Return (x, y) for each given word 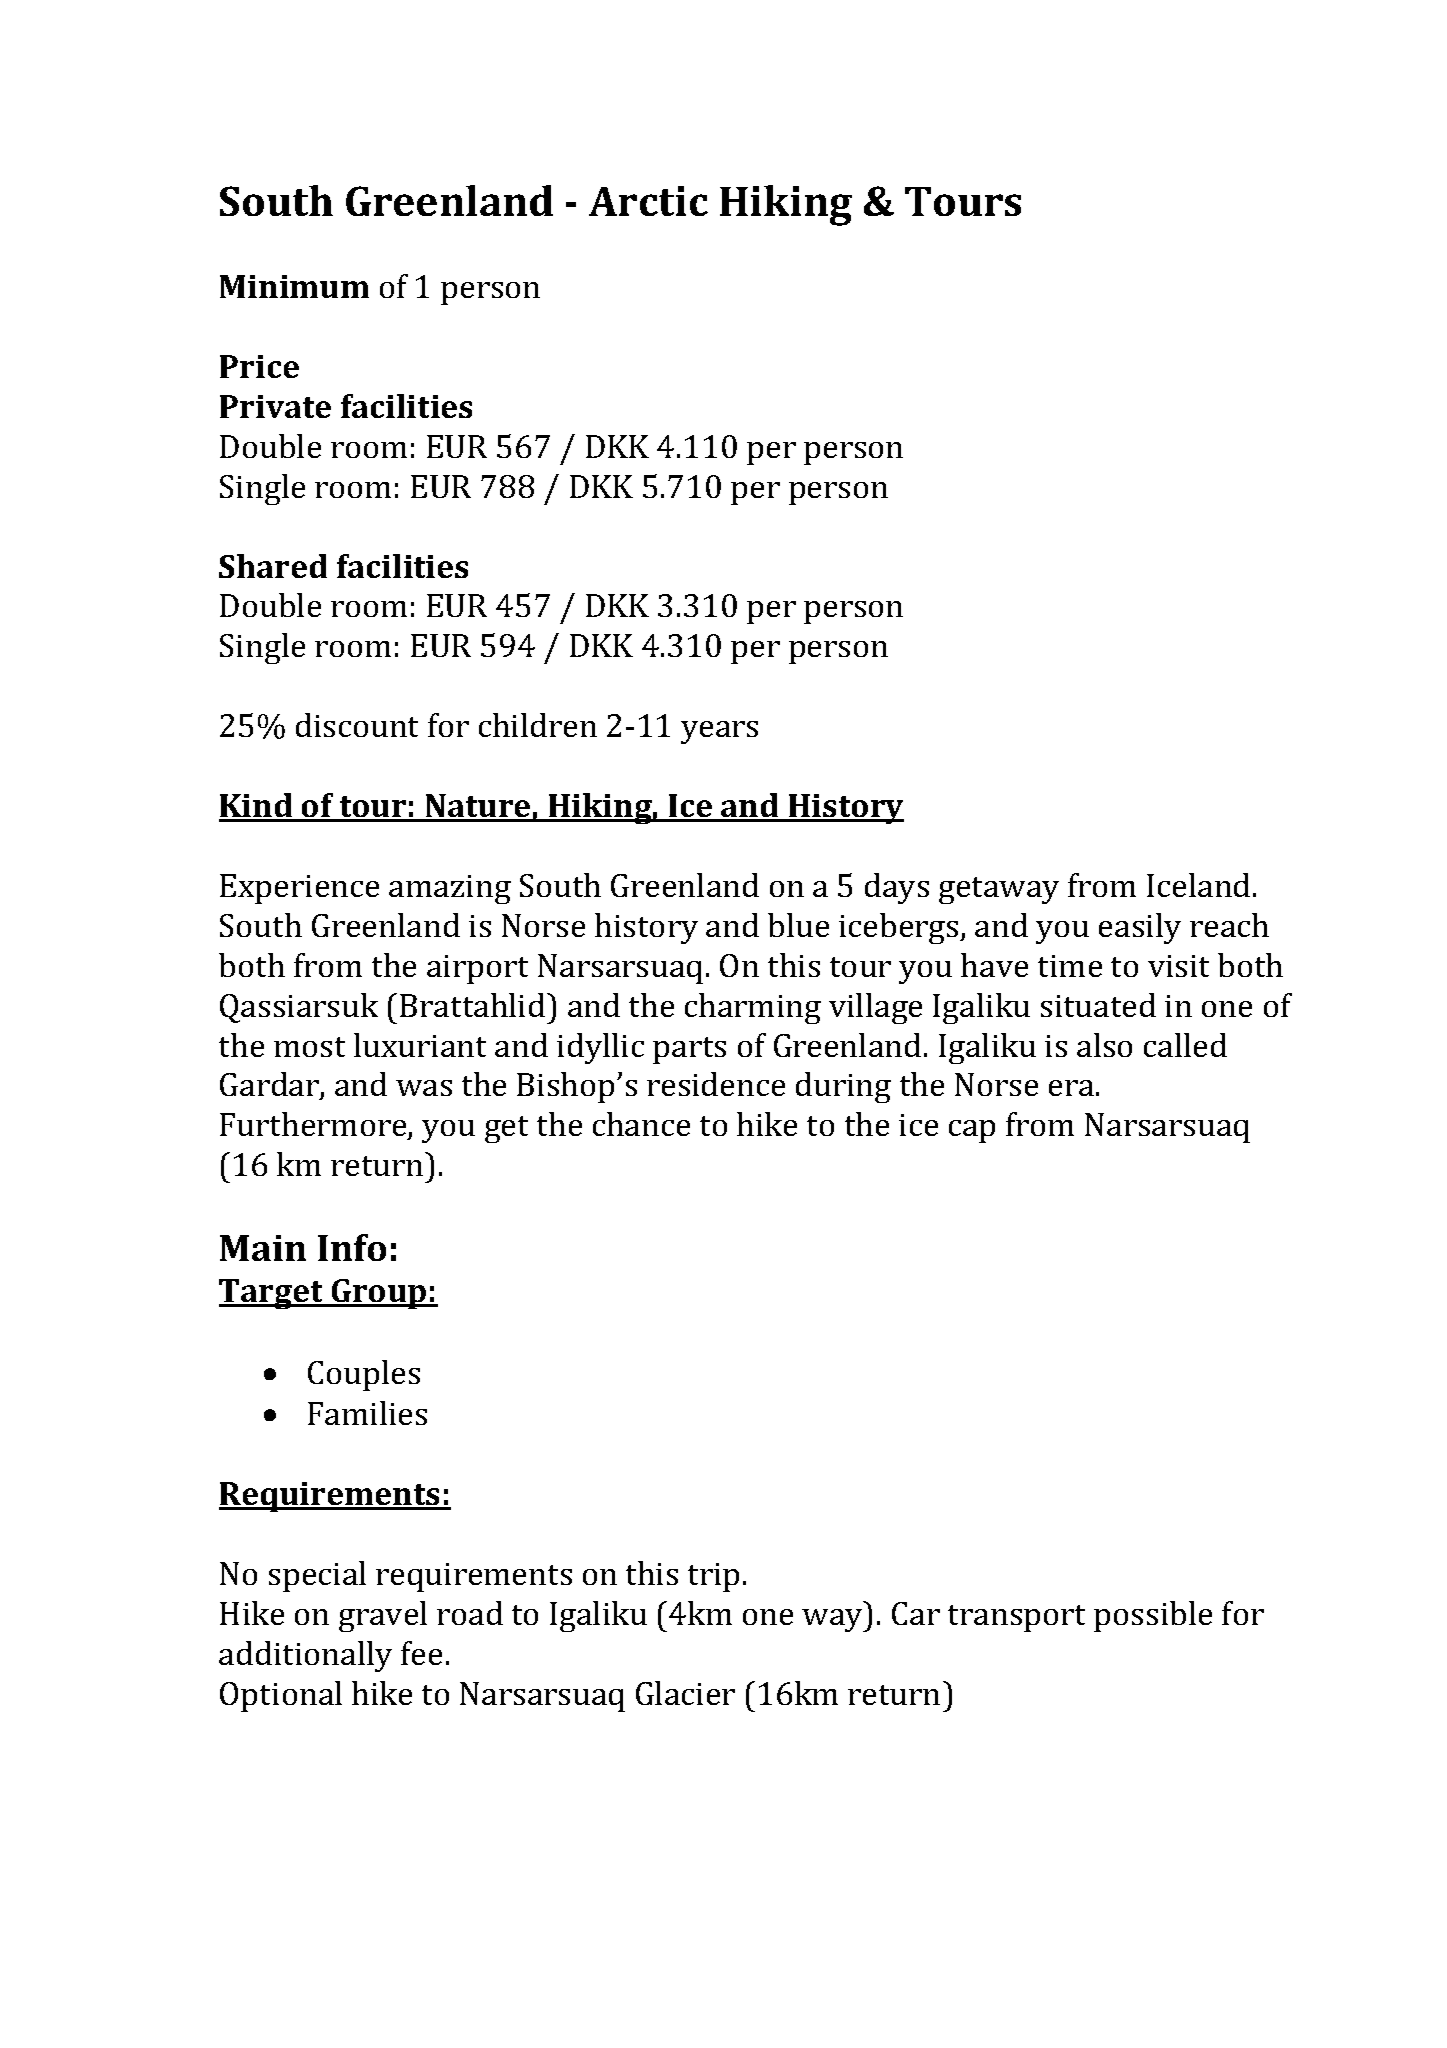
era (1071, 1088)
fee (421, 1653)
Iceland (1198, 885)
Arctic (648, 201)
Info (352, 1247)
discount (357, 725)
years (719, 732)
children (538, 725)
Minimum (294, 286)
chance (641, 1124)
